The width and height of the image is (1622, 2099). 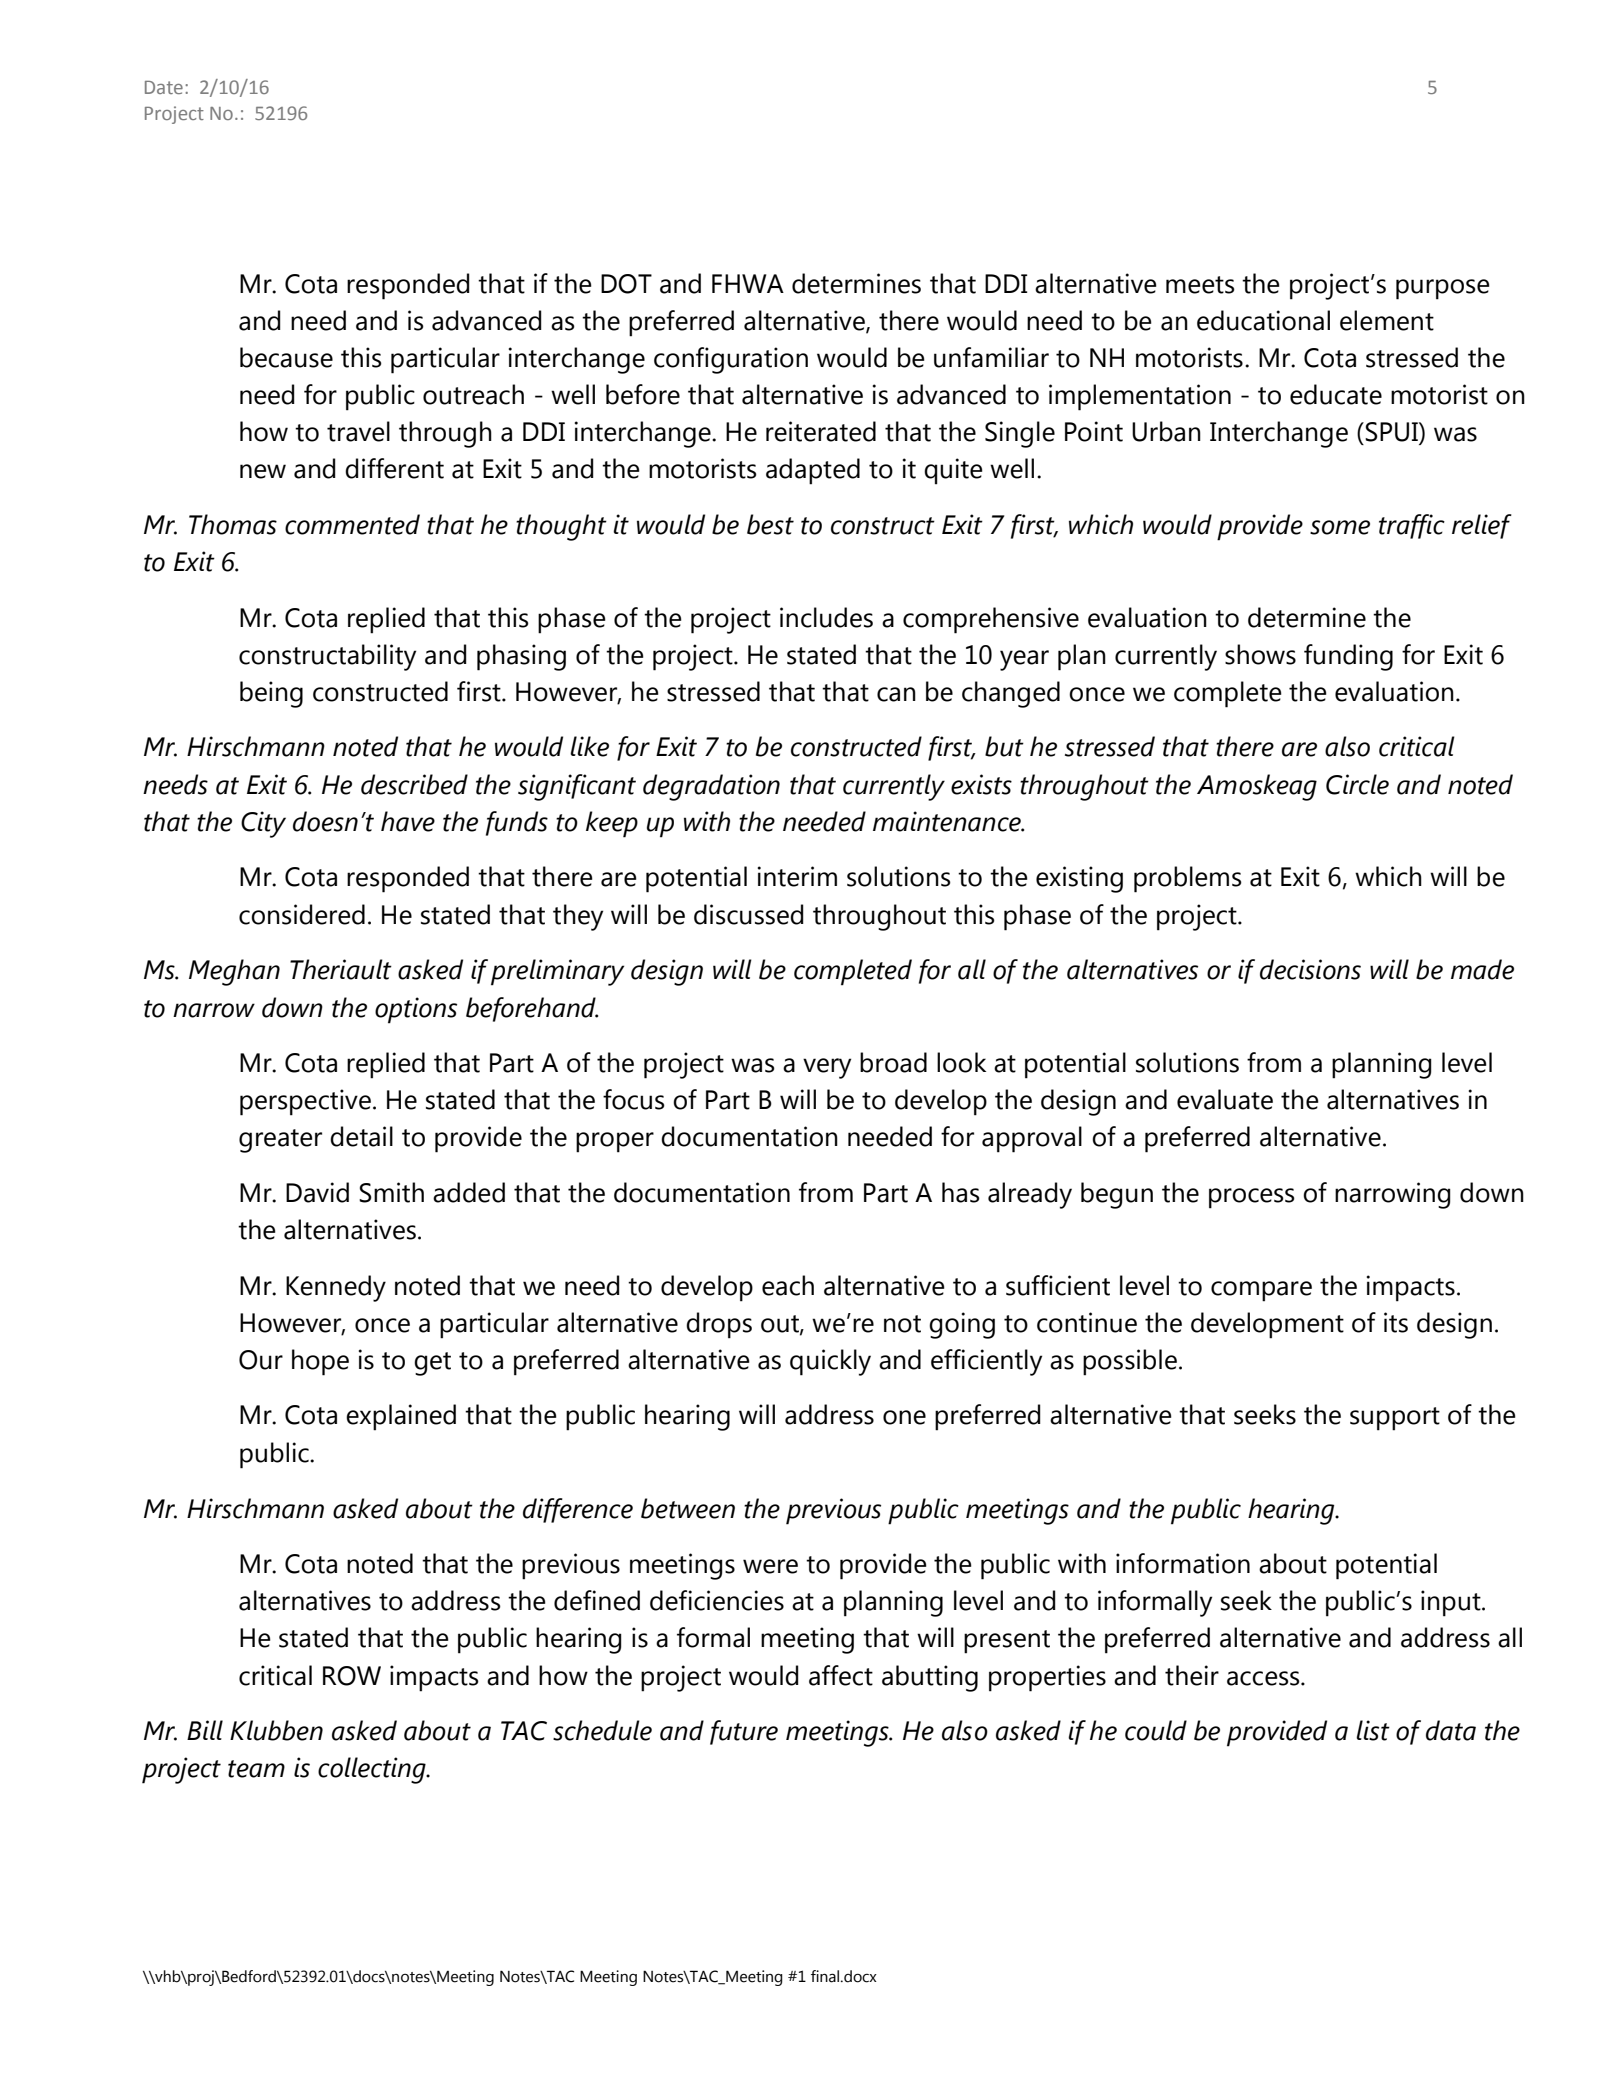 I want to click on discussed, so click(x=749, y=914).
